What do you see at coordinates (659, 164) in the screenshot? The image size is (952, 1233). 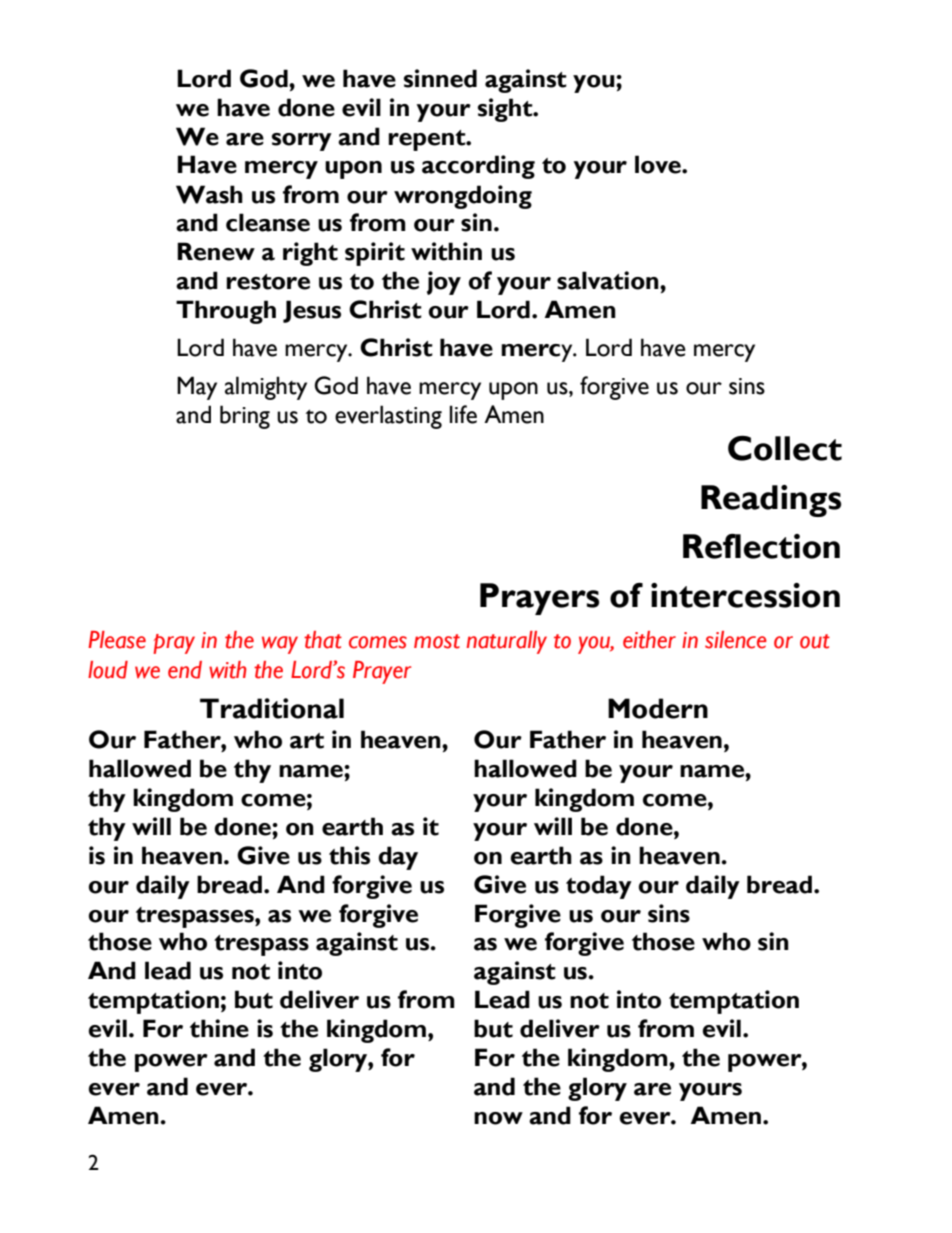 I see `love` at bounding box center [659, 164].
